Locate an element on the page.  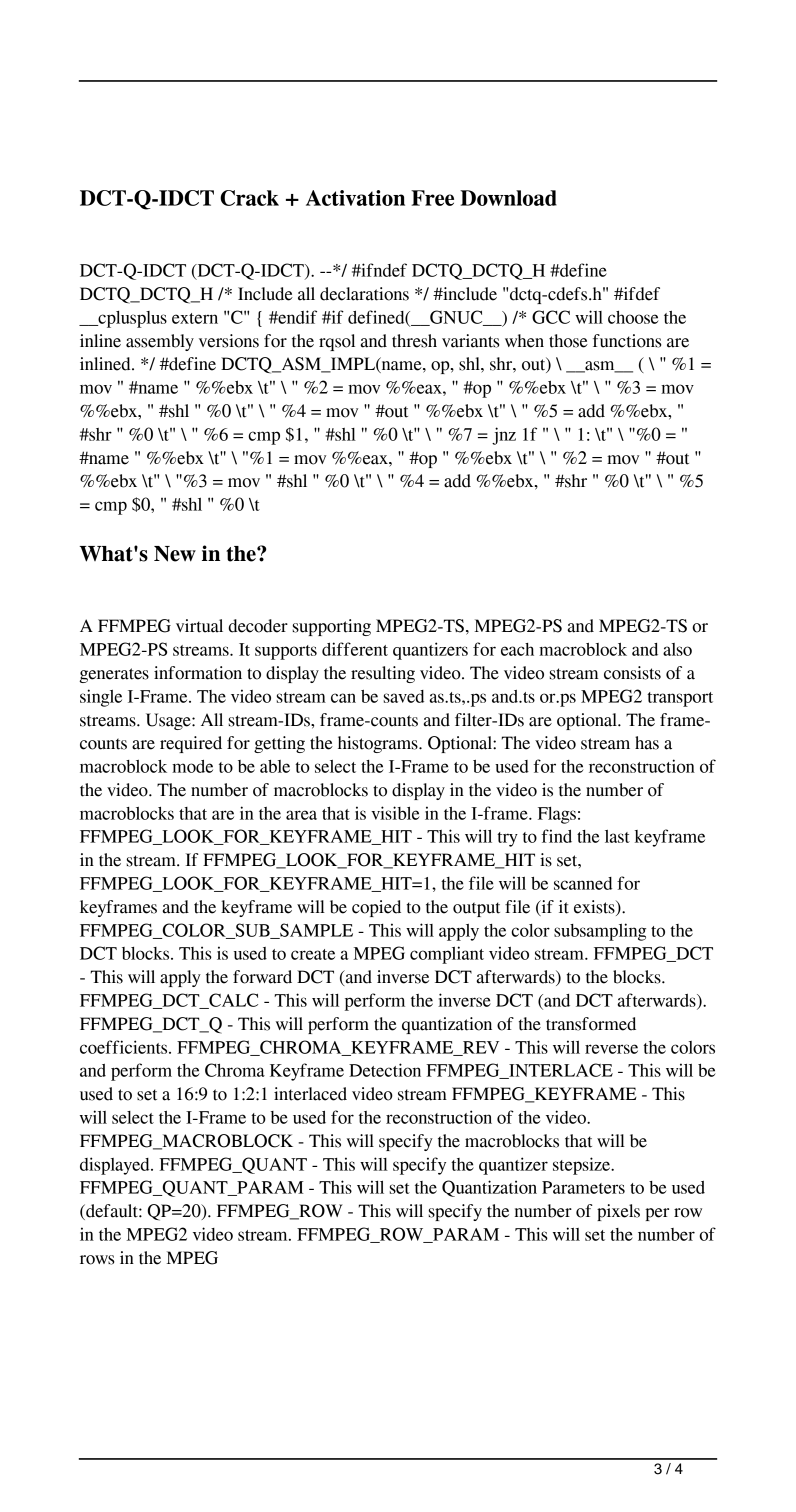
pixels is located at coordinates (618, 1212).
